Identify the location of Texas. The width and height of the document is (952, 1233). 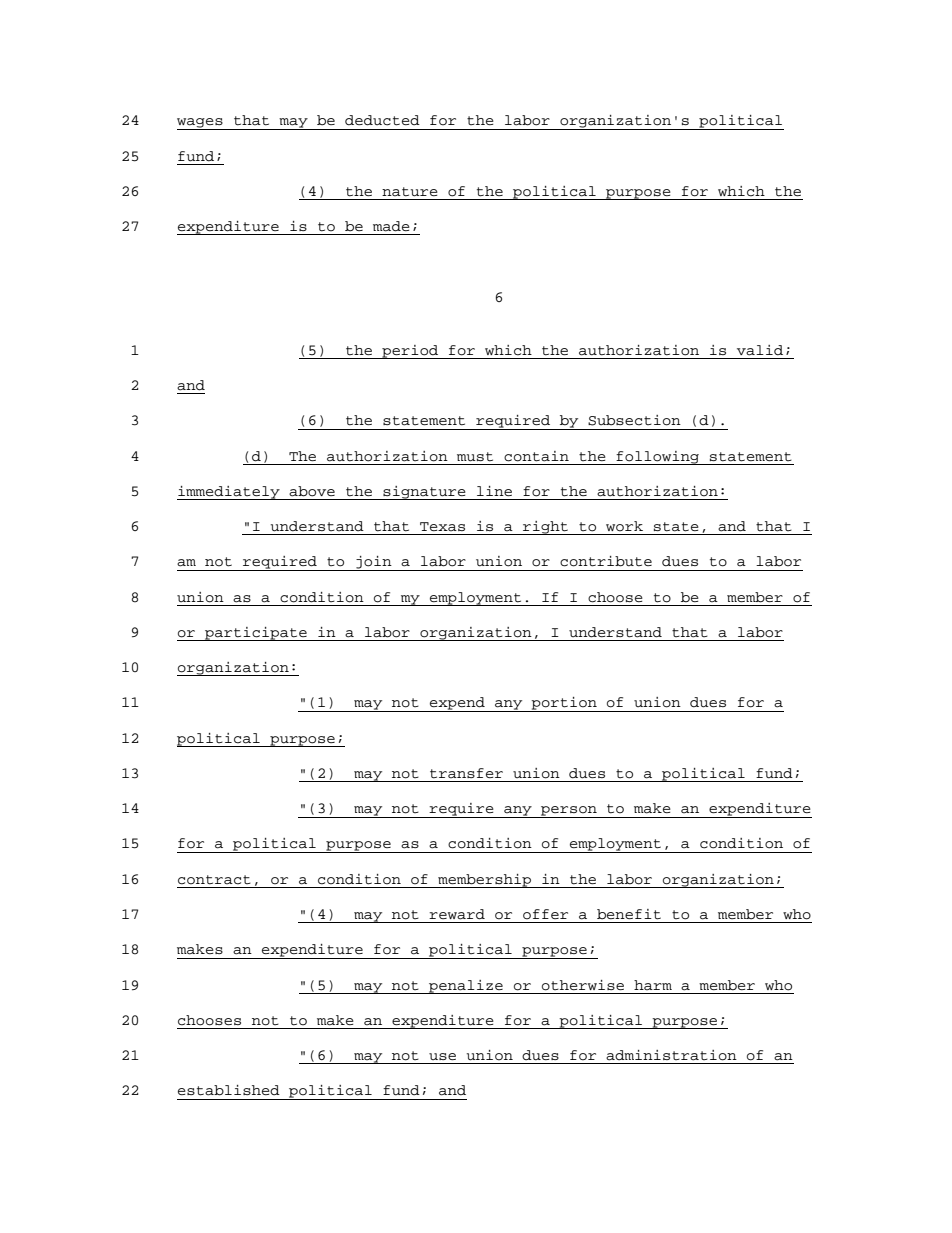
(442, 527).
